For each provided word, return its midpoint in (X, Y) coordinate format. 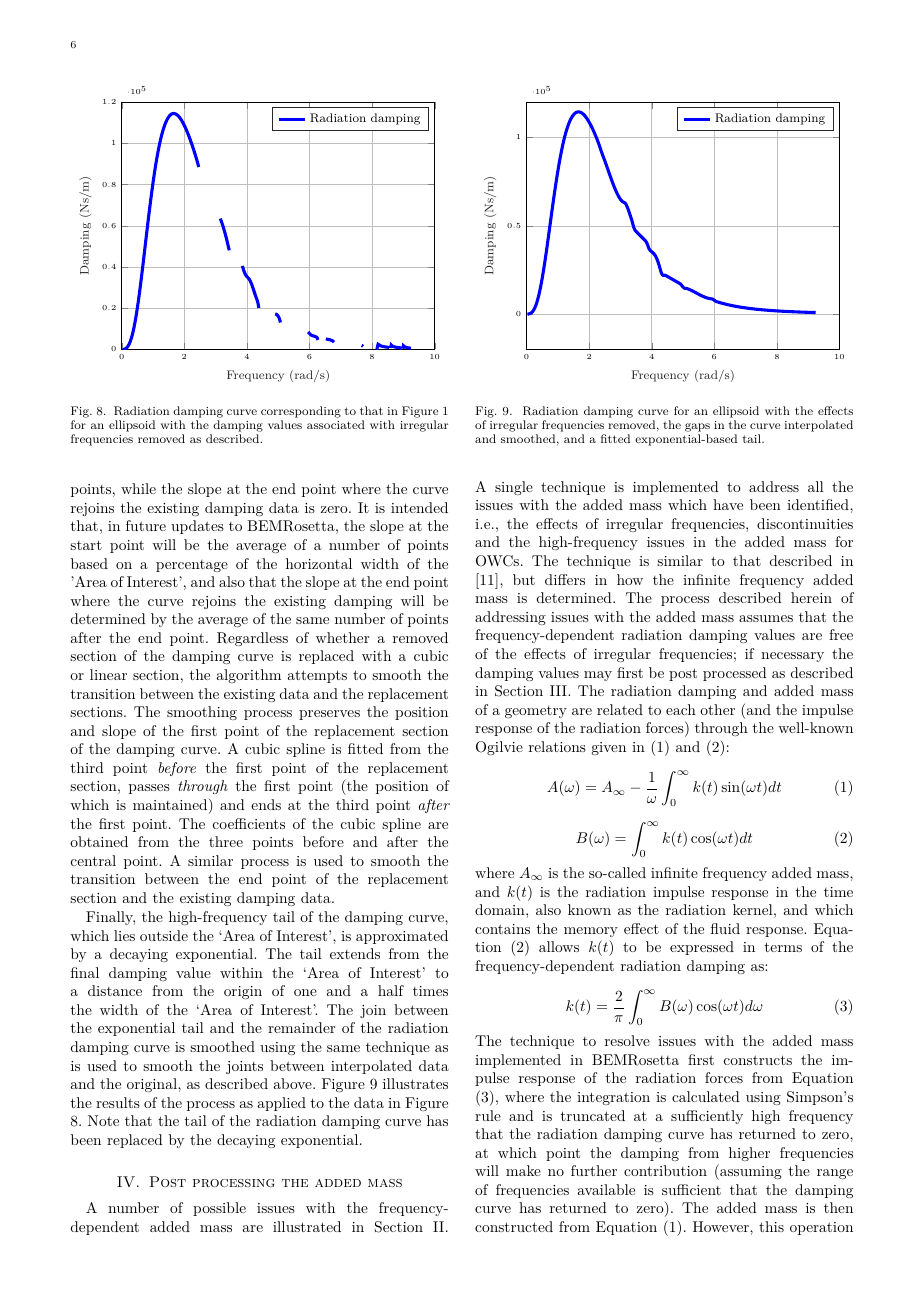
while (138, 488)
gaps (697, 429)
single (514, 488)
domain (501, 909)
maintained (171, 806)
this (771, 1226)
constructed (514, 1226)
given (608, 748)
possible (219, 1209)
